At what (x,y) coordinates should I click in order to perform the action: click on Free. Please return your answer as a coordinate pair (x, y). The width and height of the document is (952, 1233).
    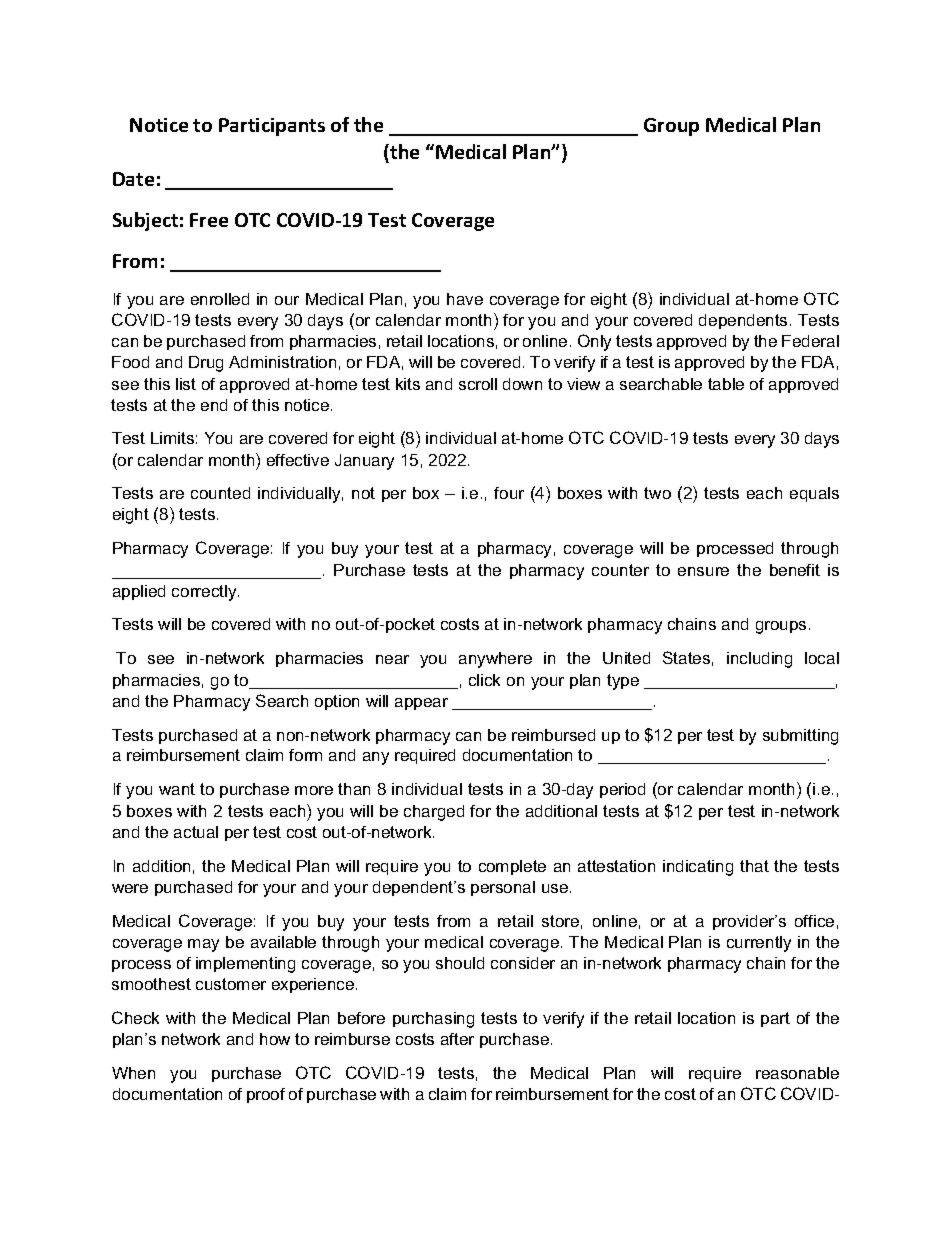
    Looking at the image, I should click on (209, 220).
